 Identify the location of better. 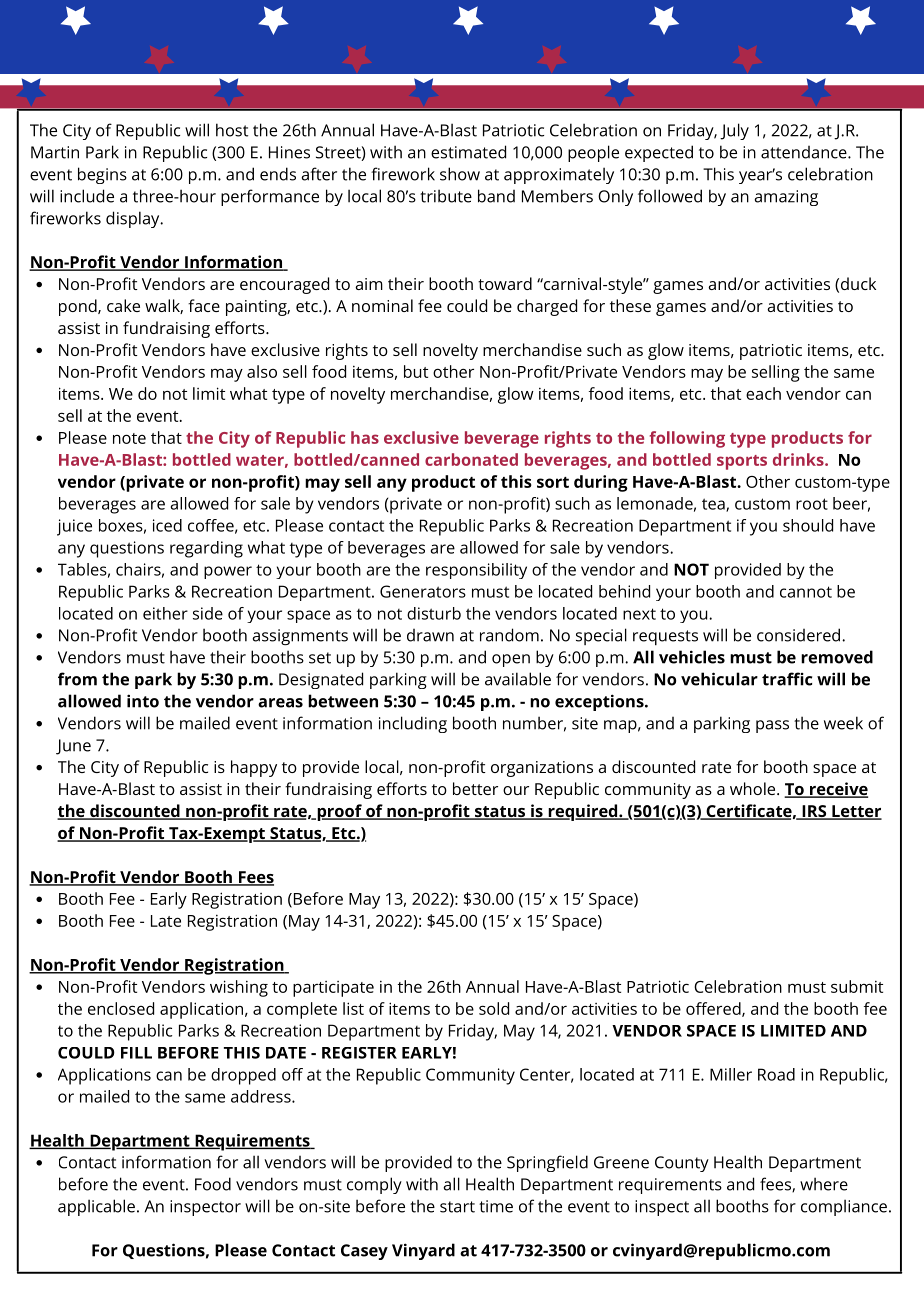
(475, 788).
